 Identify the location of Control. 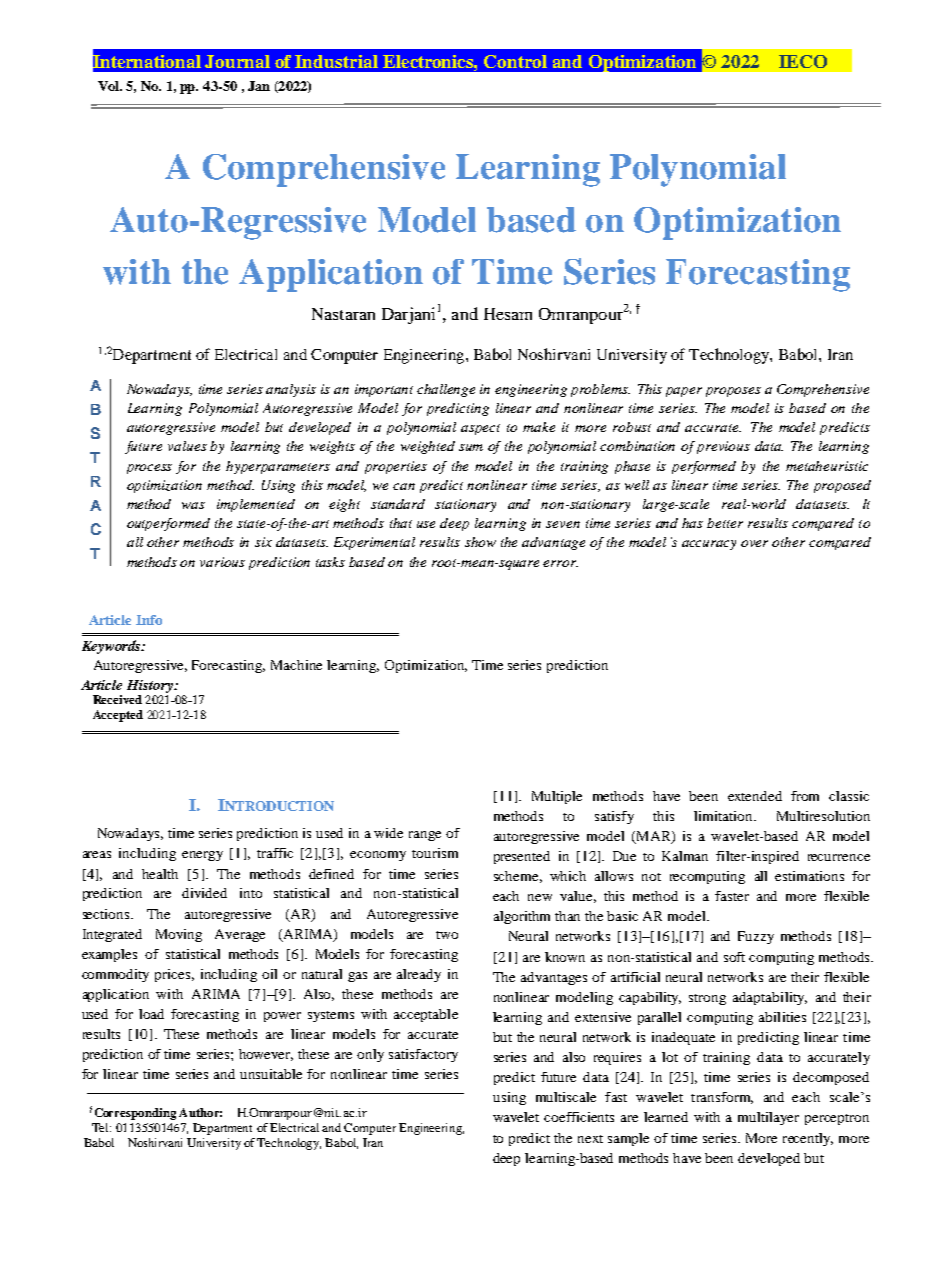
(515, 61).
